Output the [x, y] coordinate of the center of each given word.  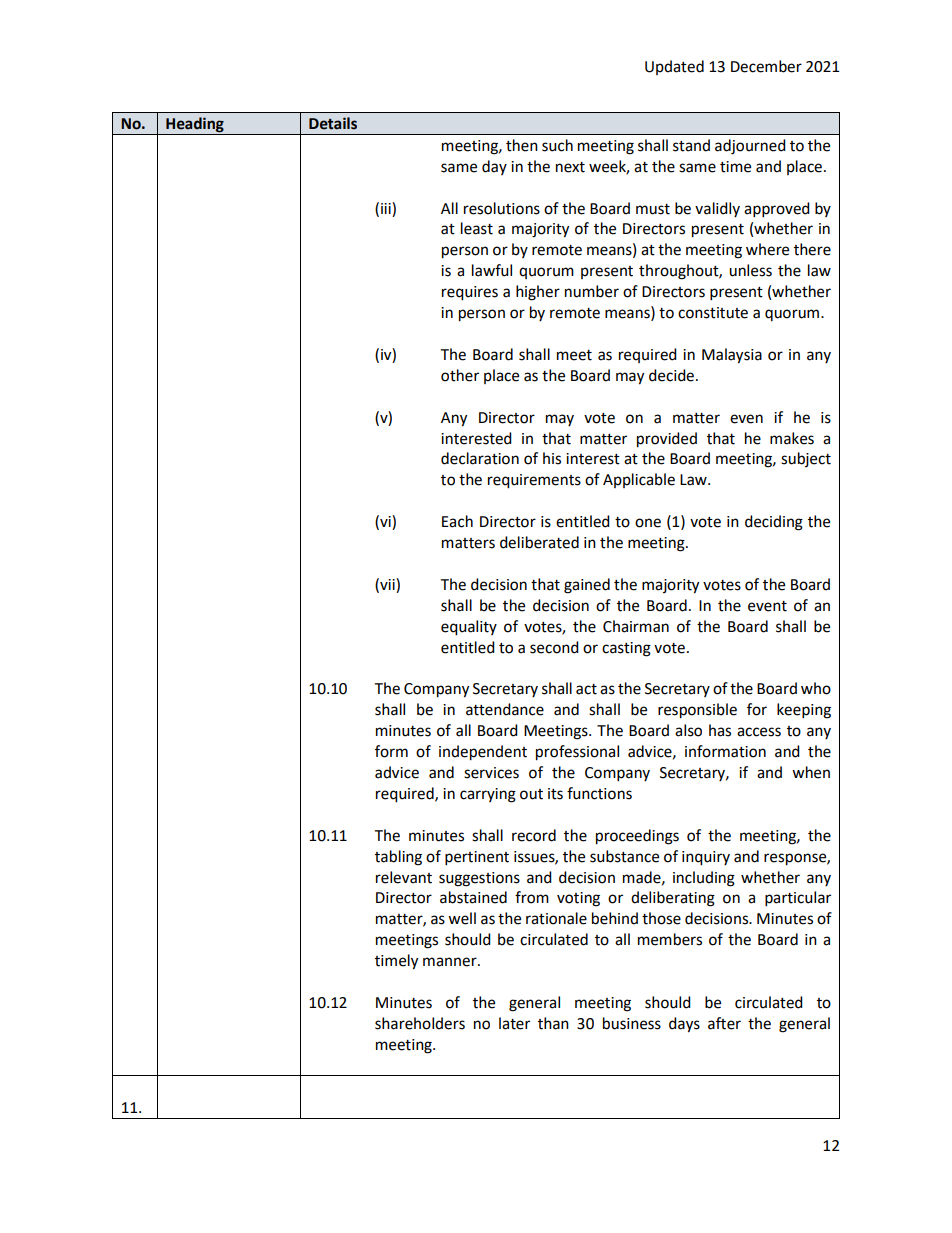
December [766, 66]
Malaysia [732, 356]
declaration [480, 458]
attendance [505, 709]
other [460, 375]
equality [469, 628]
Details [333, 123]
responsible [697, 711]
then [522, 145]
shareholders [420, 1023]
